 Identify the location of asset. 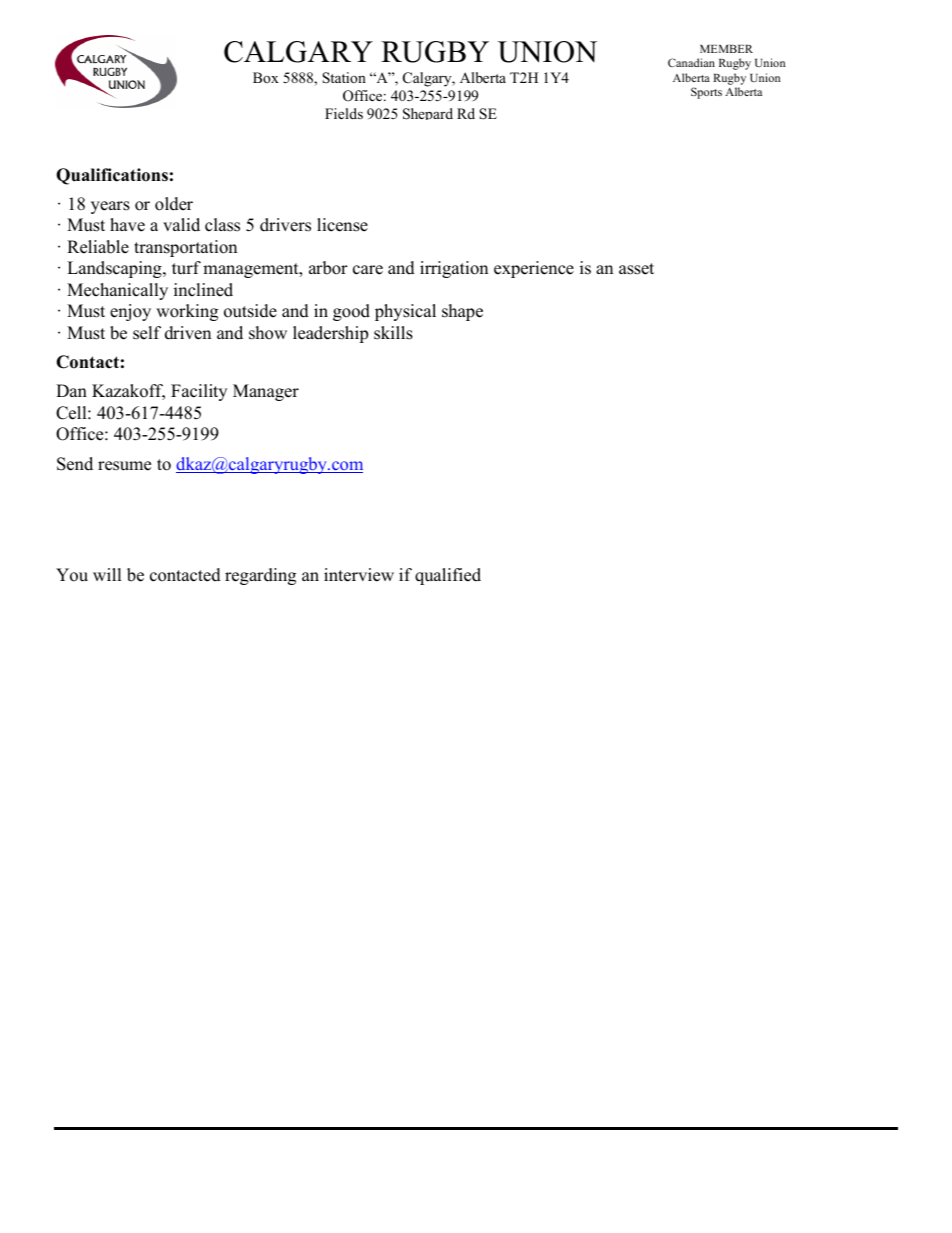
(636, 269).
